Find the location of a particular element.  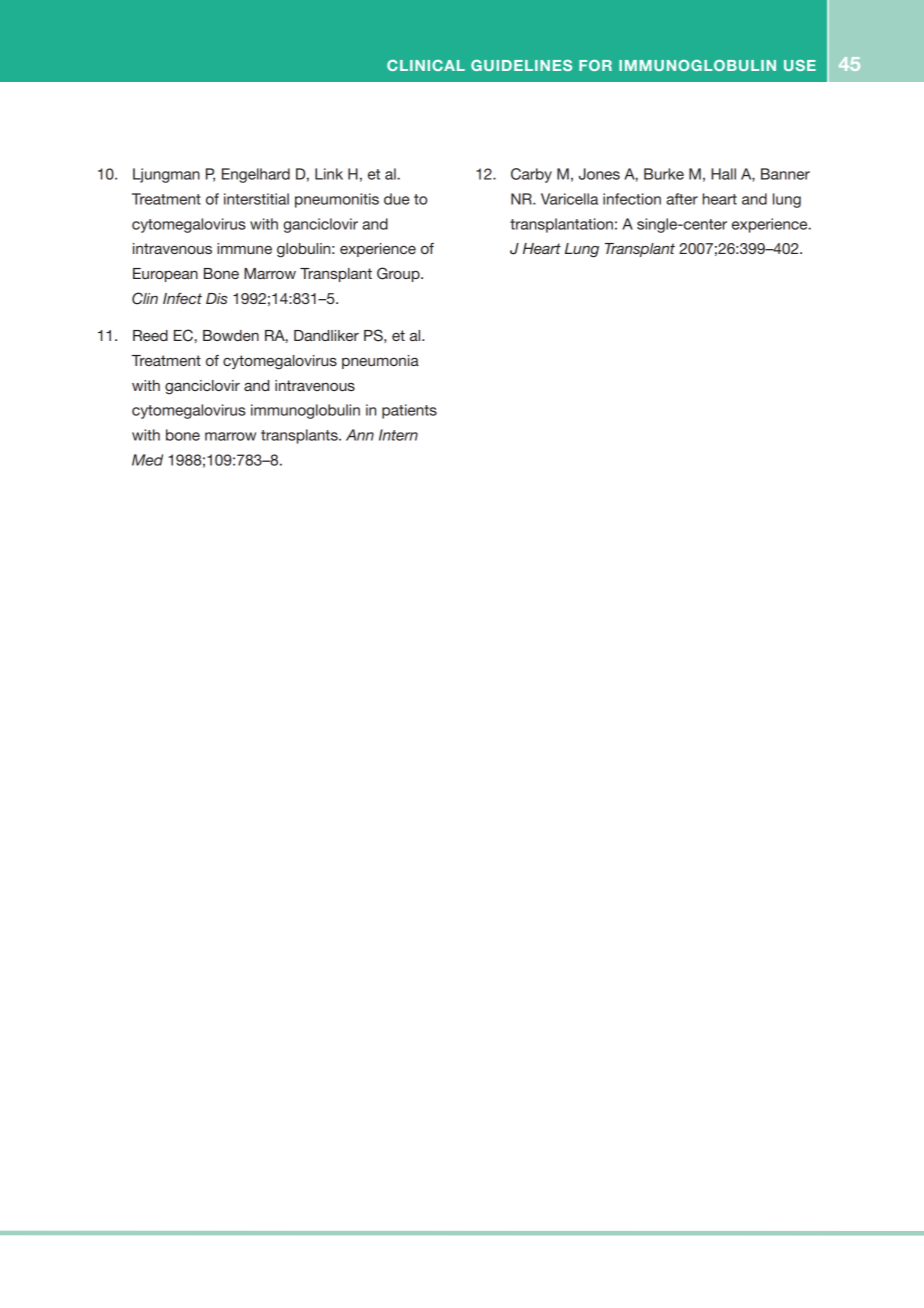

patients is located at coordinates (409, 411).
